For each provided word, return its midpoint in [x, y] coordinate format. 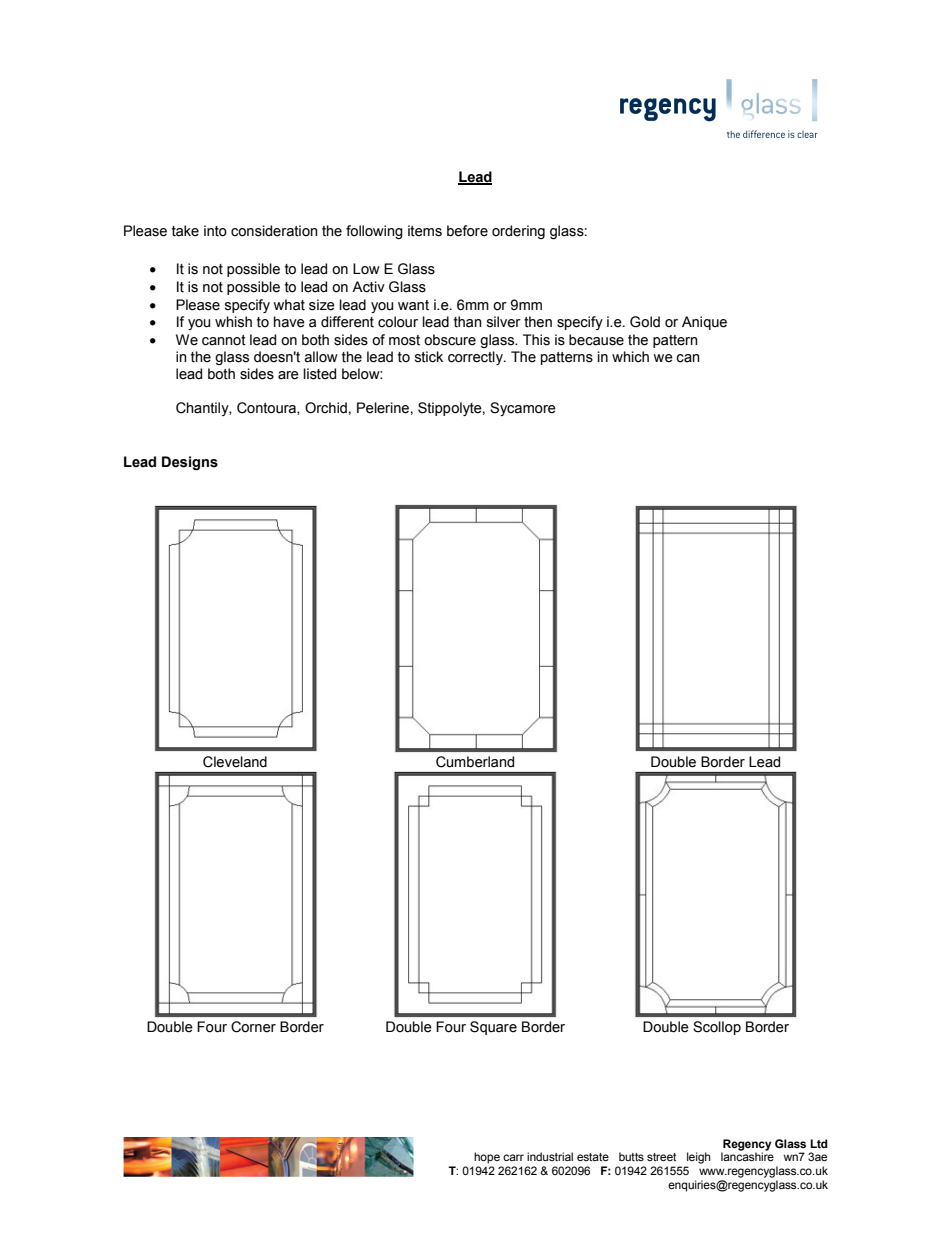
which [630, 357]
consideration [274, 231]
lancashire [747, 1156]
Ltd [819, 1143]
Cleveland [235, 762]
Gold [645, 322]
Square [493, 1028]
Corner [253, 1027]
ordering [518, 232]
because [596, 340]
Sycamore [523, 409]
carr [513, 1157]
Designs [190, 463]
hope [487, 1158]
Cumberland [475, 762]
